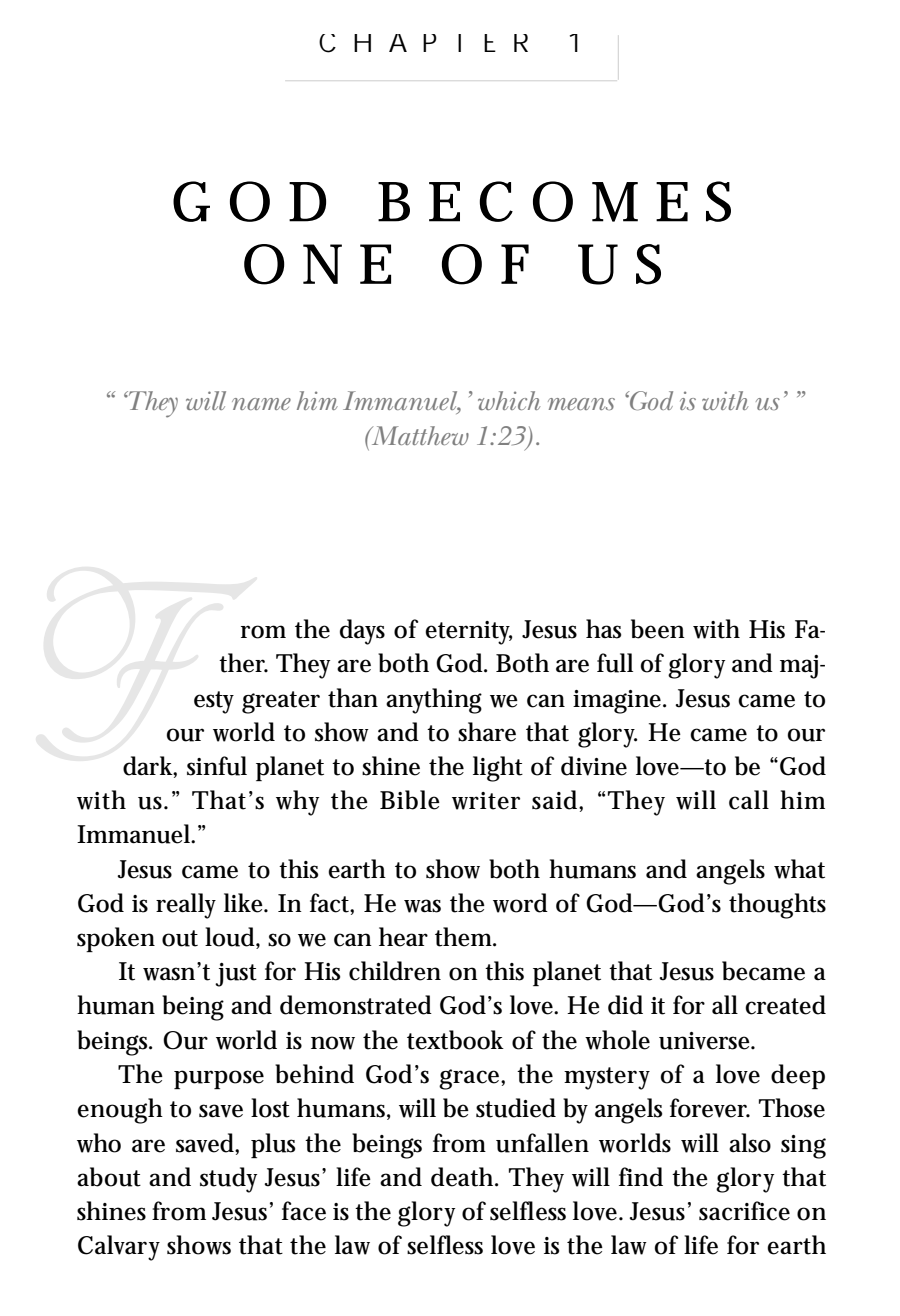 The width and height of the page is (900, 1316). Describe the element at coordinates (217, 766) in the page. I see `sinful` at that location.
